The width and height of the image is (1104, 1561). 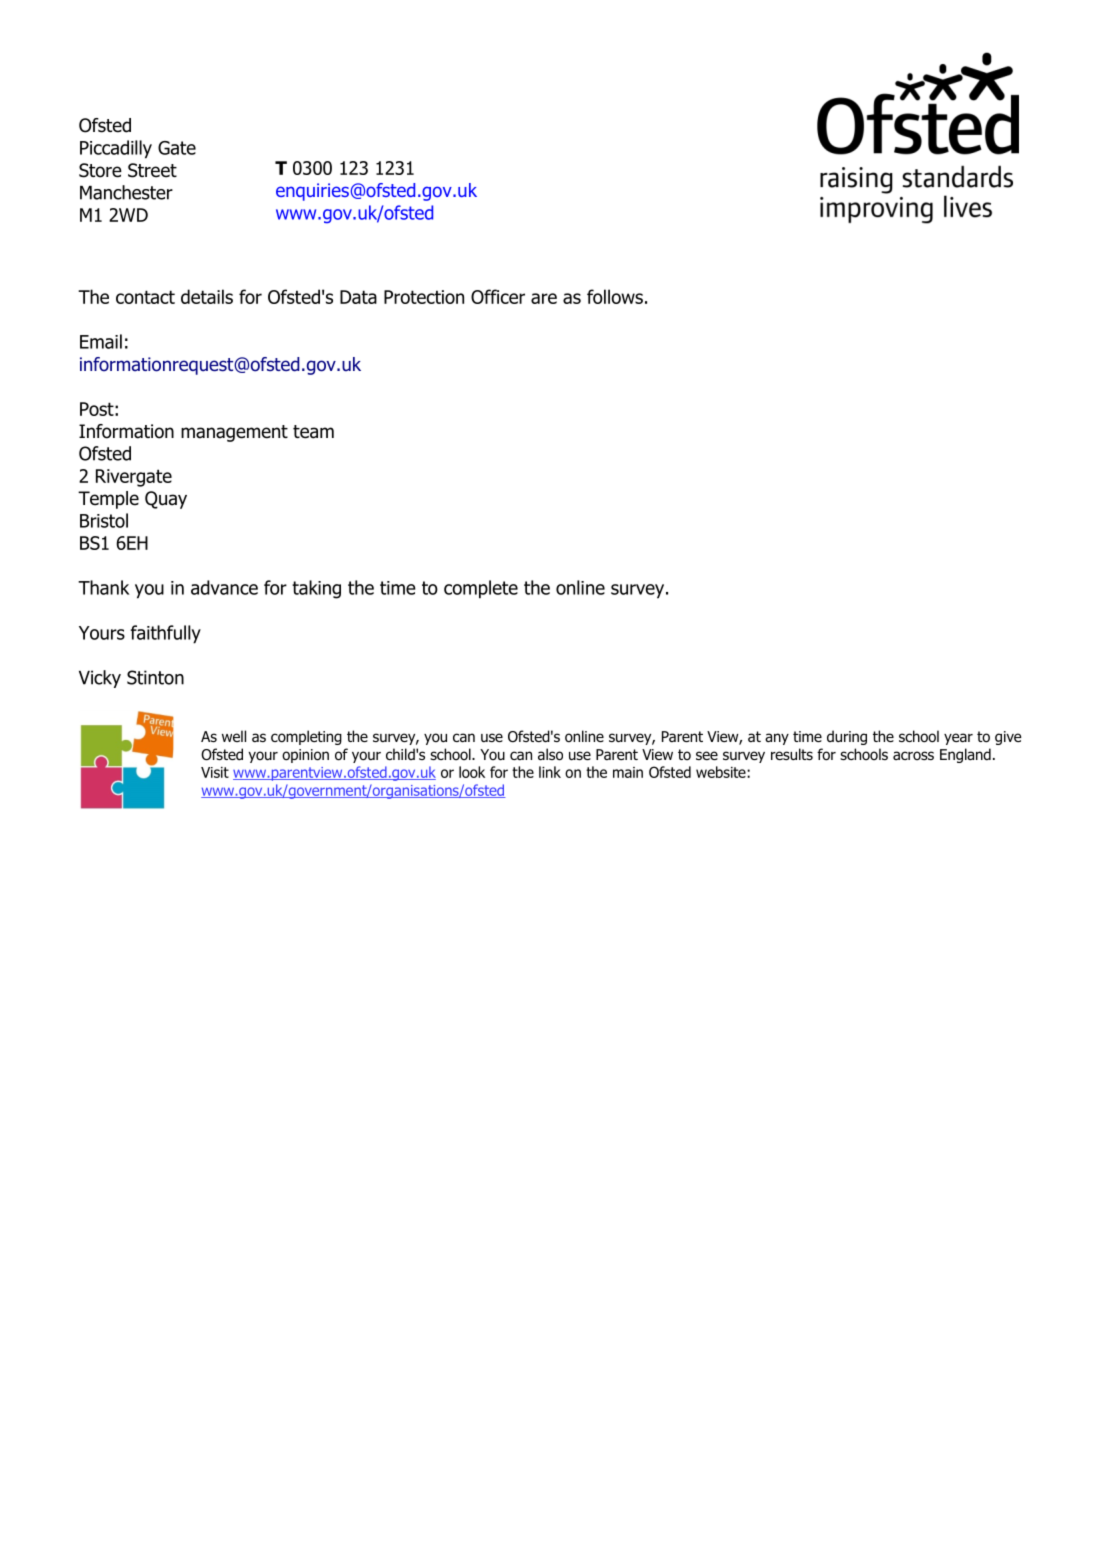 What do you see at coordinates (215, 772) in the image?
I see `Visit` at bounding box center [215, 772].
